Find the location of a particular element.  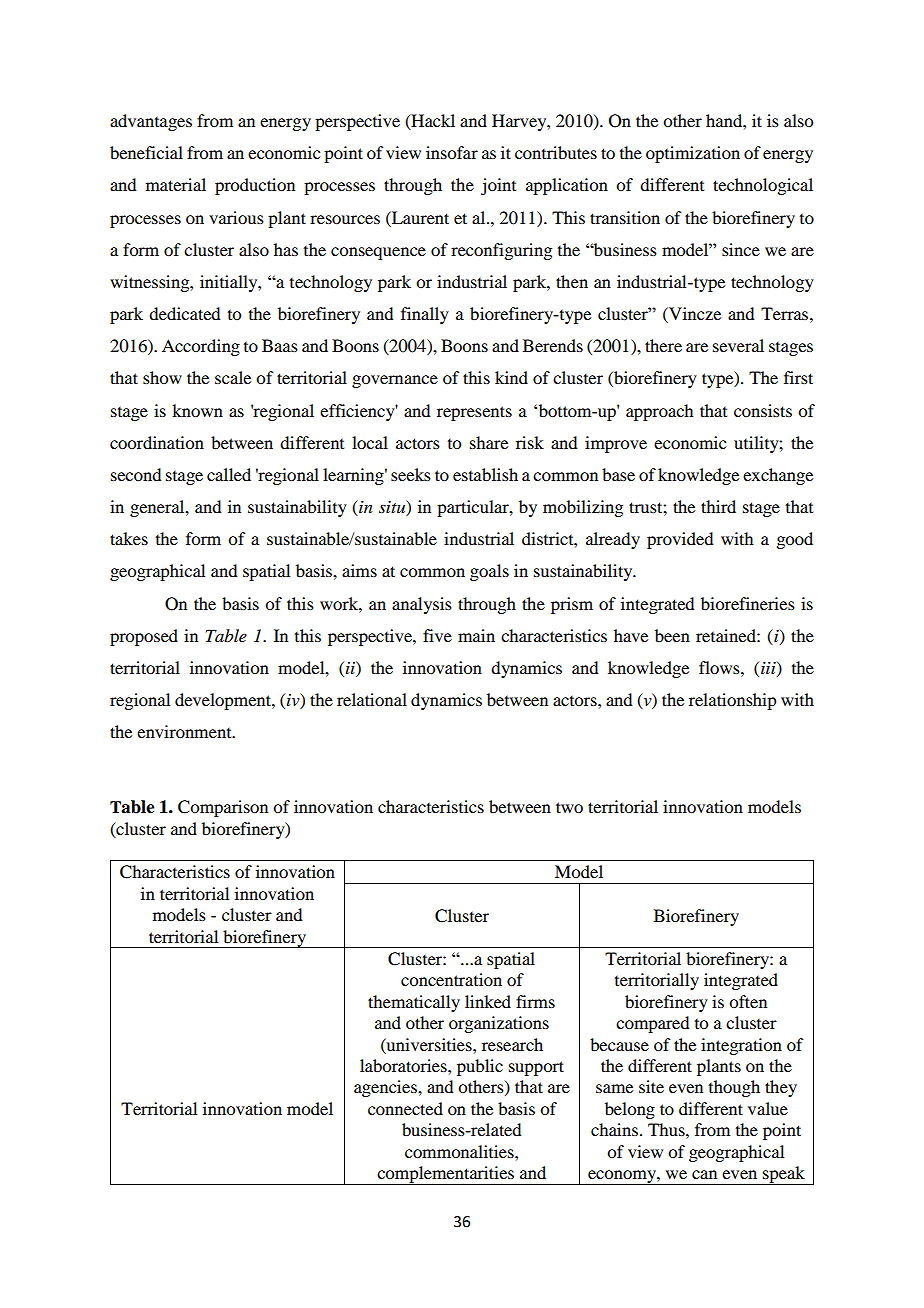

third is located at coordinates (718, 506).
